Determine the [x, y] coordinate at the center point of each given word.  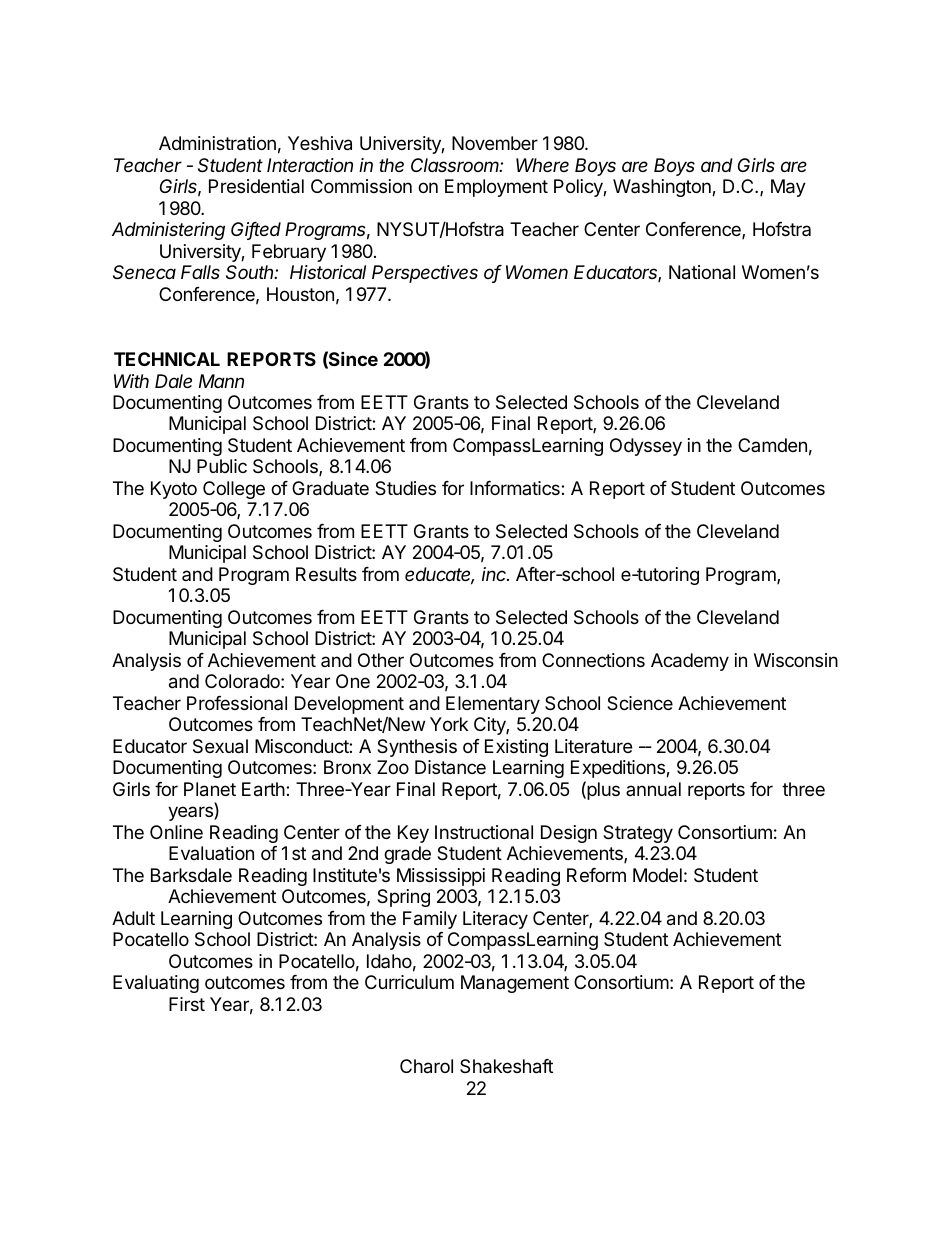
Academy [690, 662]
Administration [217, 143]
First [187, 1004]
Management [515, 984]
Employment [496, 188]
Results [326, 574]
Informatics [516, 488]
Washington [663, 188]
